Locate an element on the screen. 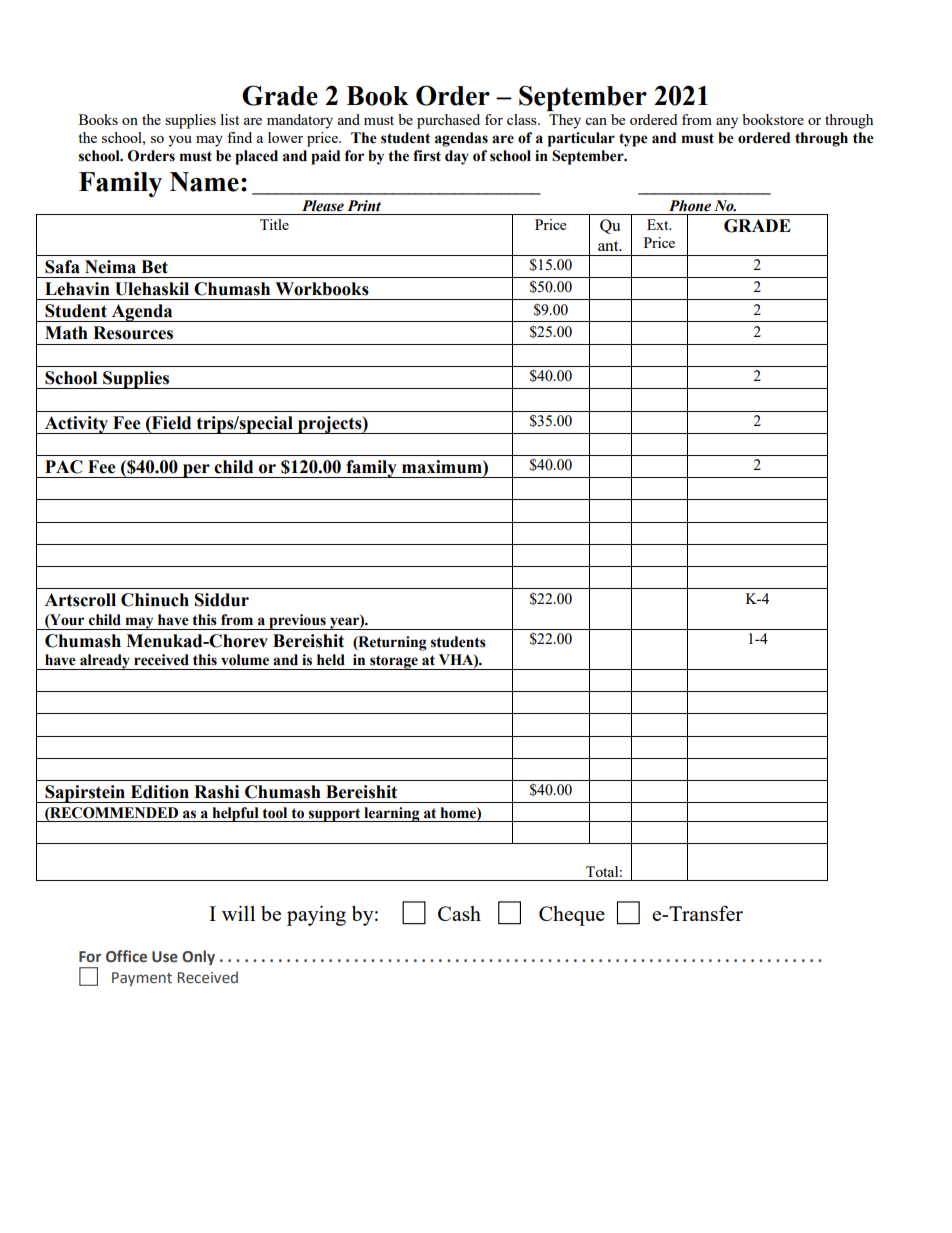 Image resolution: width=952 pixels, height=1233 pixels. Cash is located at coordinates (459, 913).
